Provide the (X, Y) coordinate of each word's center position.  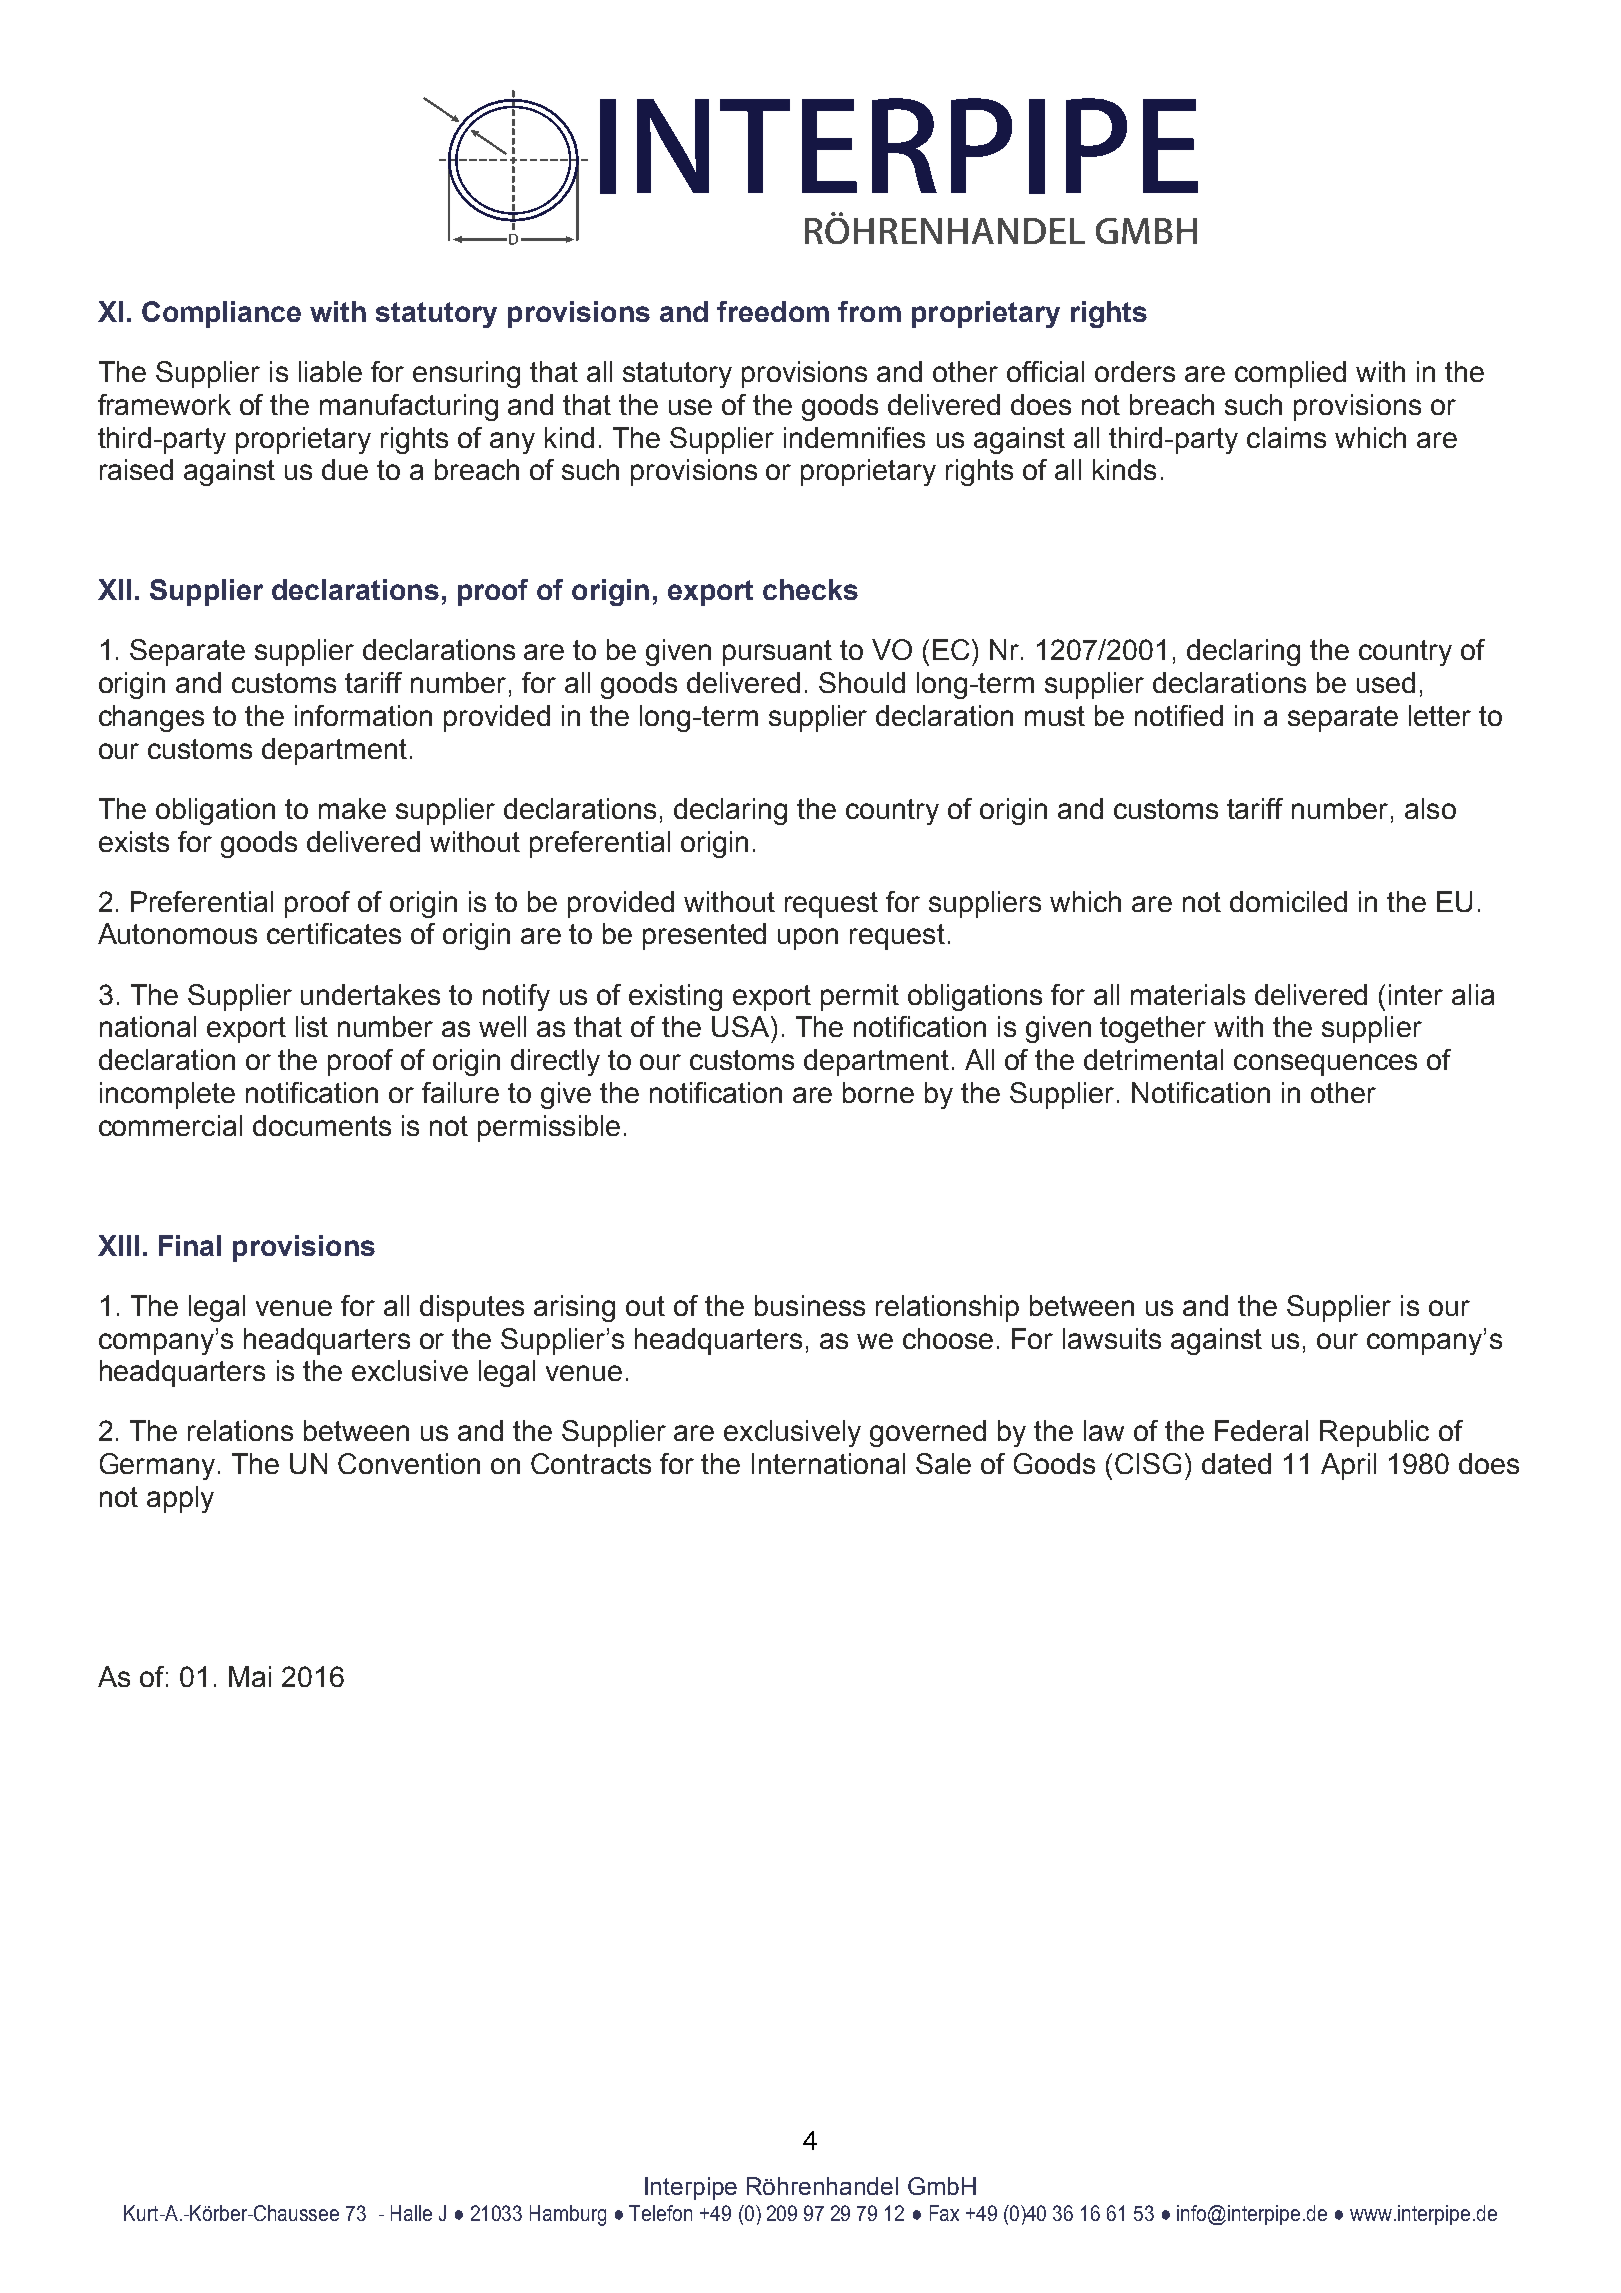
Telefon (660, 2213)
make (352, 808)
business (810, 1305)
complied (1290, 374)
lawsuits (1112, 1338)
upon (808, 939)
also (1430, 808)
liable (330, 371)
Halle (411, 2213)
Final (190, 1245)
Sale (943, 1463)
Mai (250, 1676)
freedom (773, 311)
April (1348, 1466)
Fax (944, 2213)
